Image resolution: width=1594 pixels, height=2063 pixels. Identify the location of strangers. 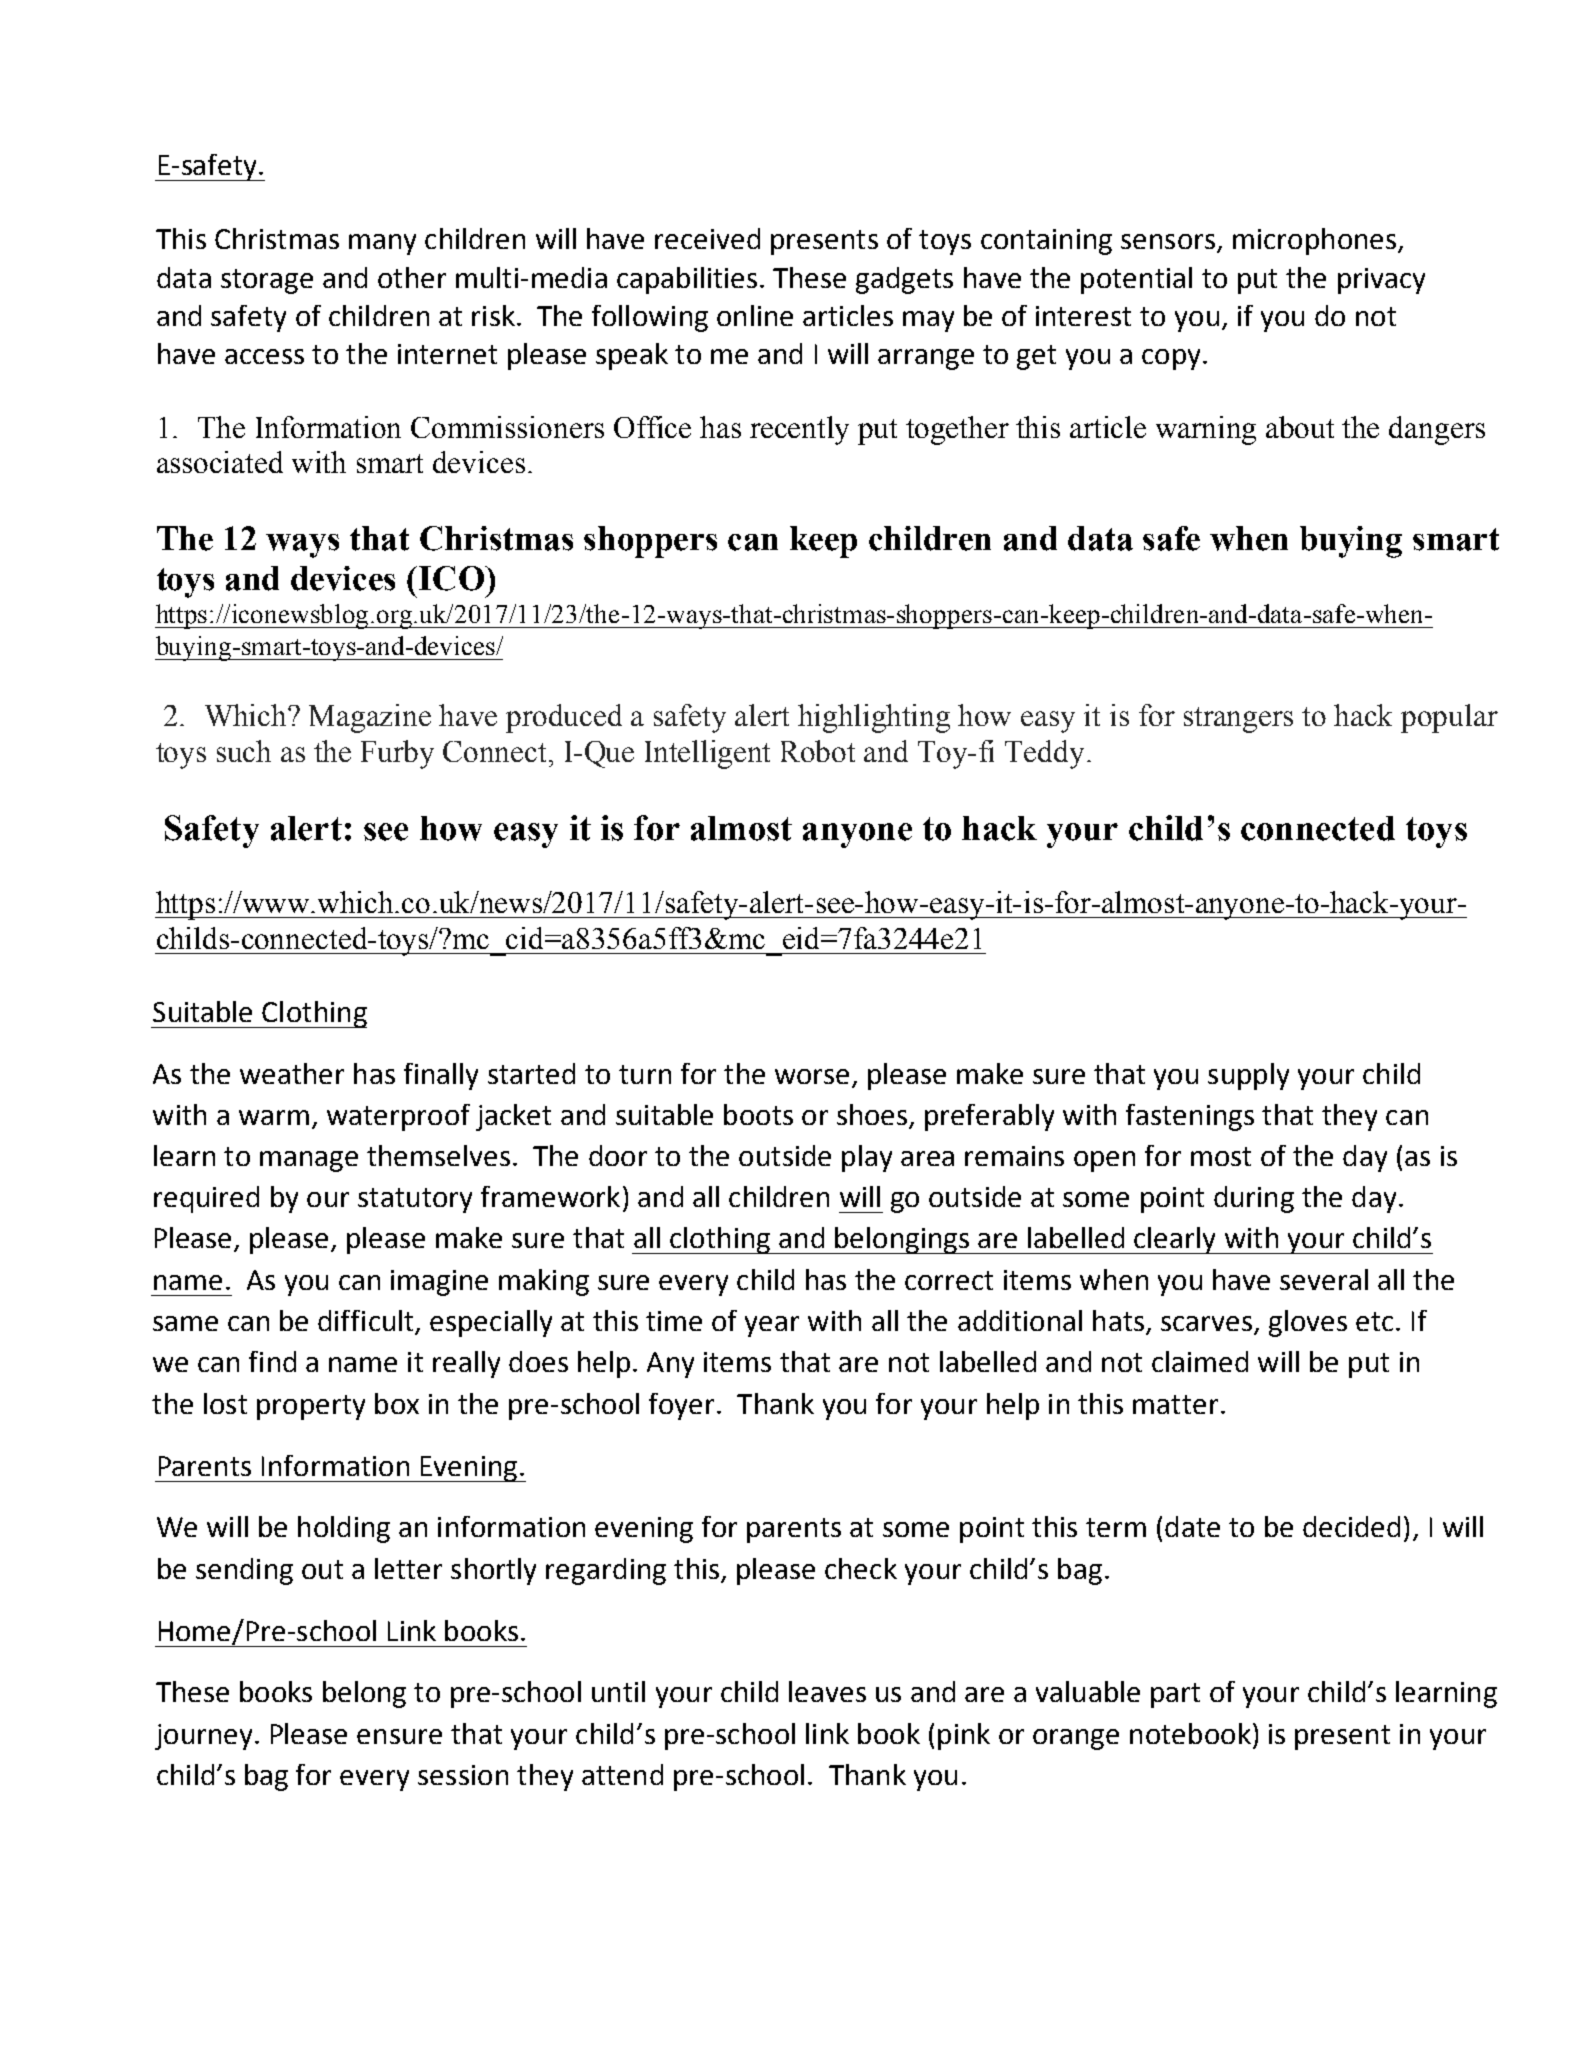
(1238, 720).
